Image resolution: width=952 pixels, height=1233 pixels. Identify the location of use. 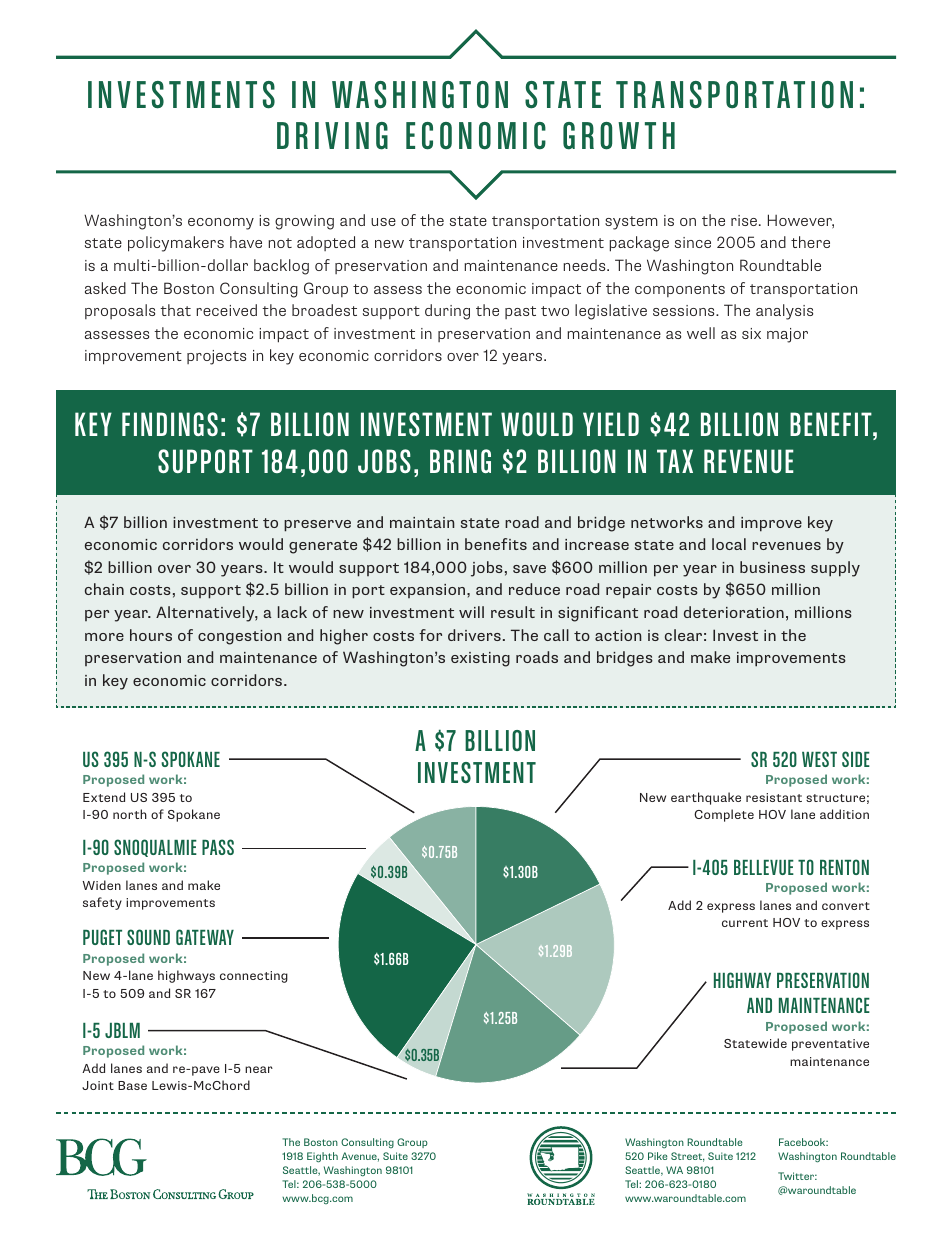
(383, 222).
